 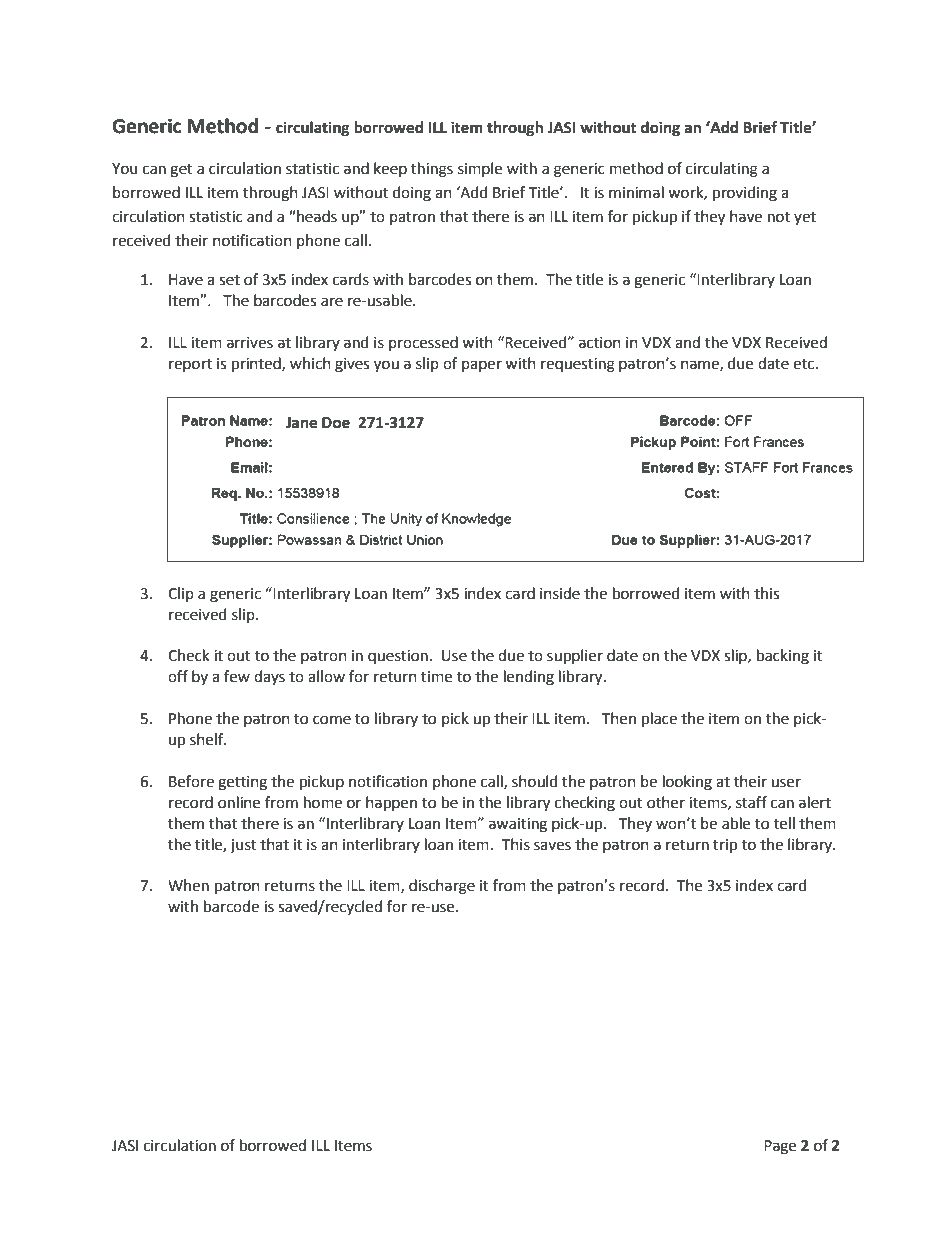 What do you see at coordinates (188, 885) in the screenshot?
I see `When` at bounding box center [188, 885].
